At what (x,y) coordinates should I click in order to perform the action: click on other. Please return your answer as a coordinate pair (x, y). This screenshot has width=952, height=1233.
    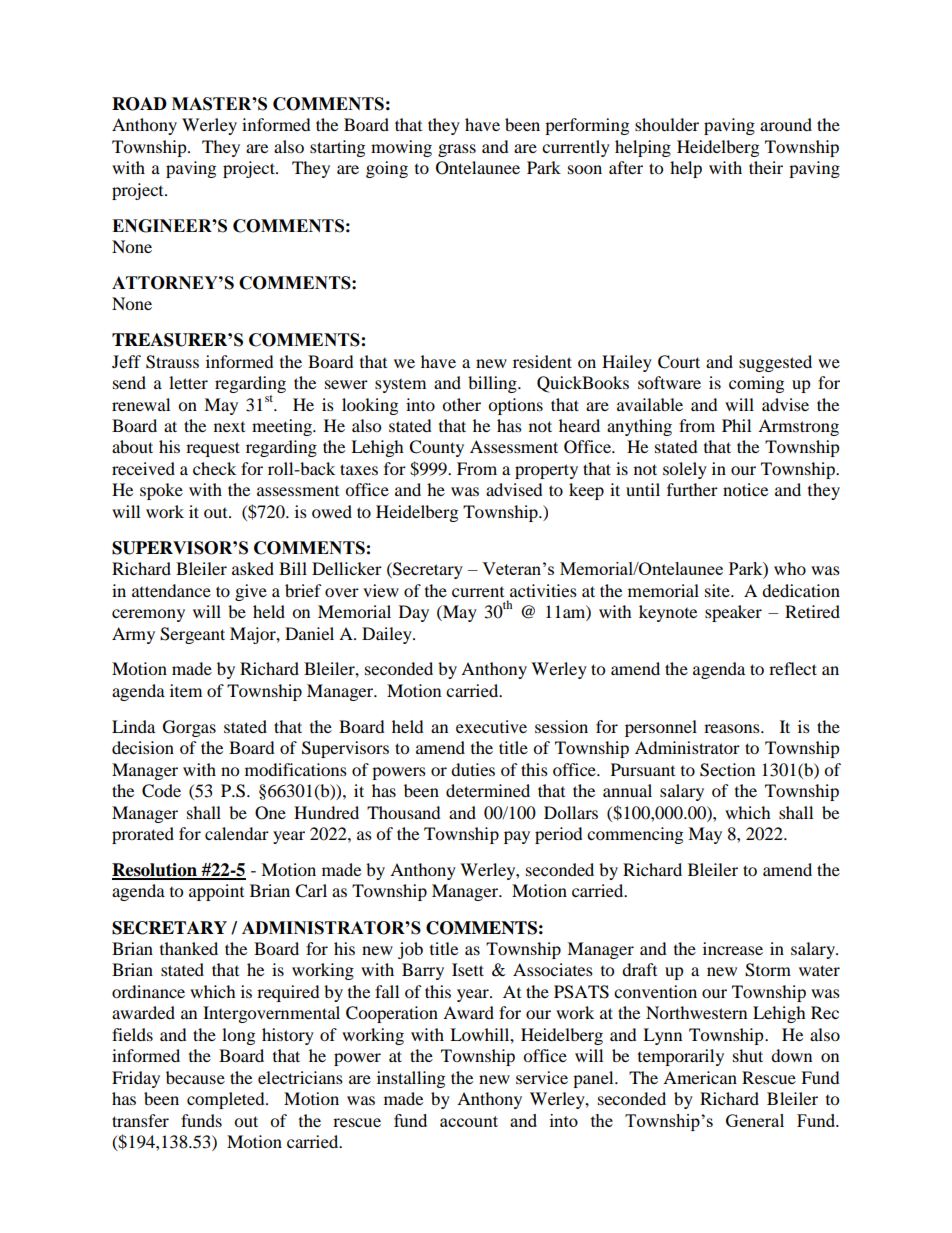
    Looking at the image, I should click on (461, 404).
